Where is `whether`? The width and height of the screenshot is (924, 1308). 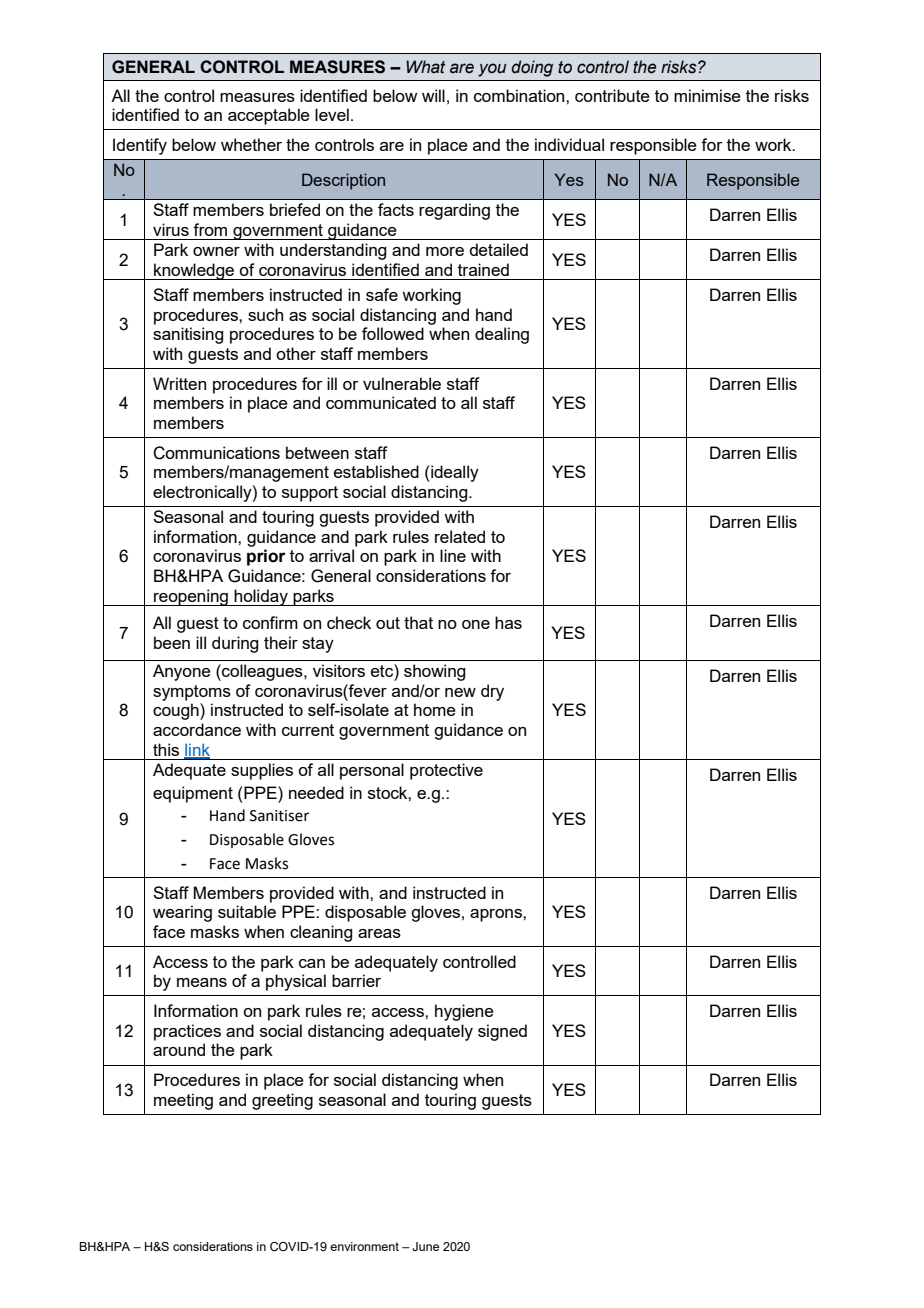 whether is located at coordinates (251, 144).
